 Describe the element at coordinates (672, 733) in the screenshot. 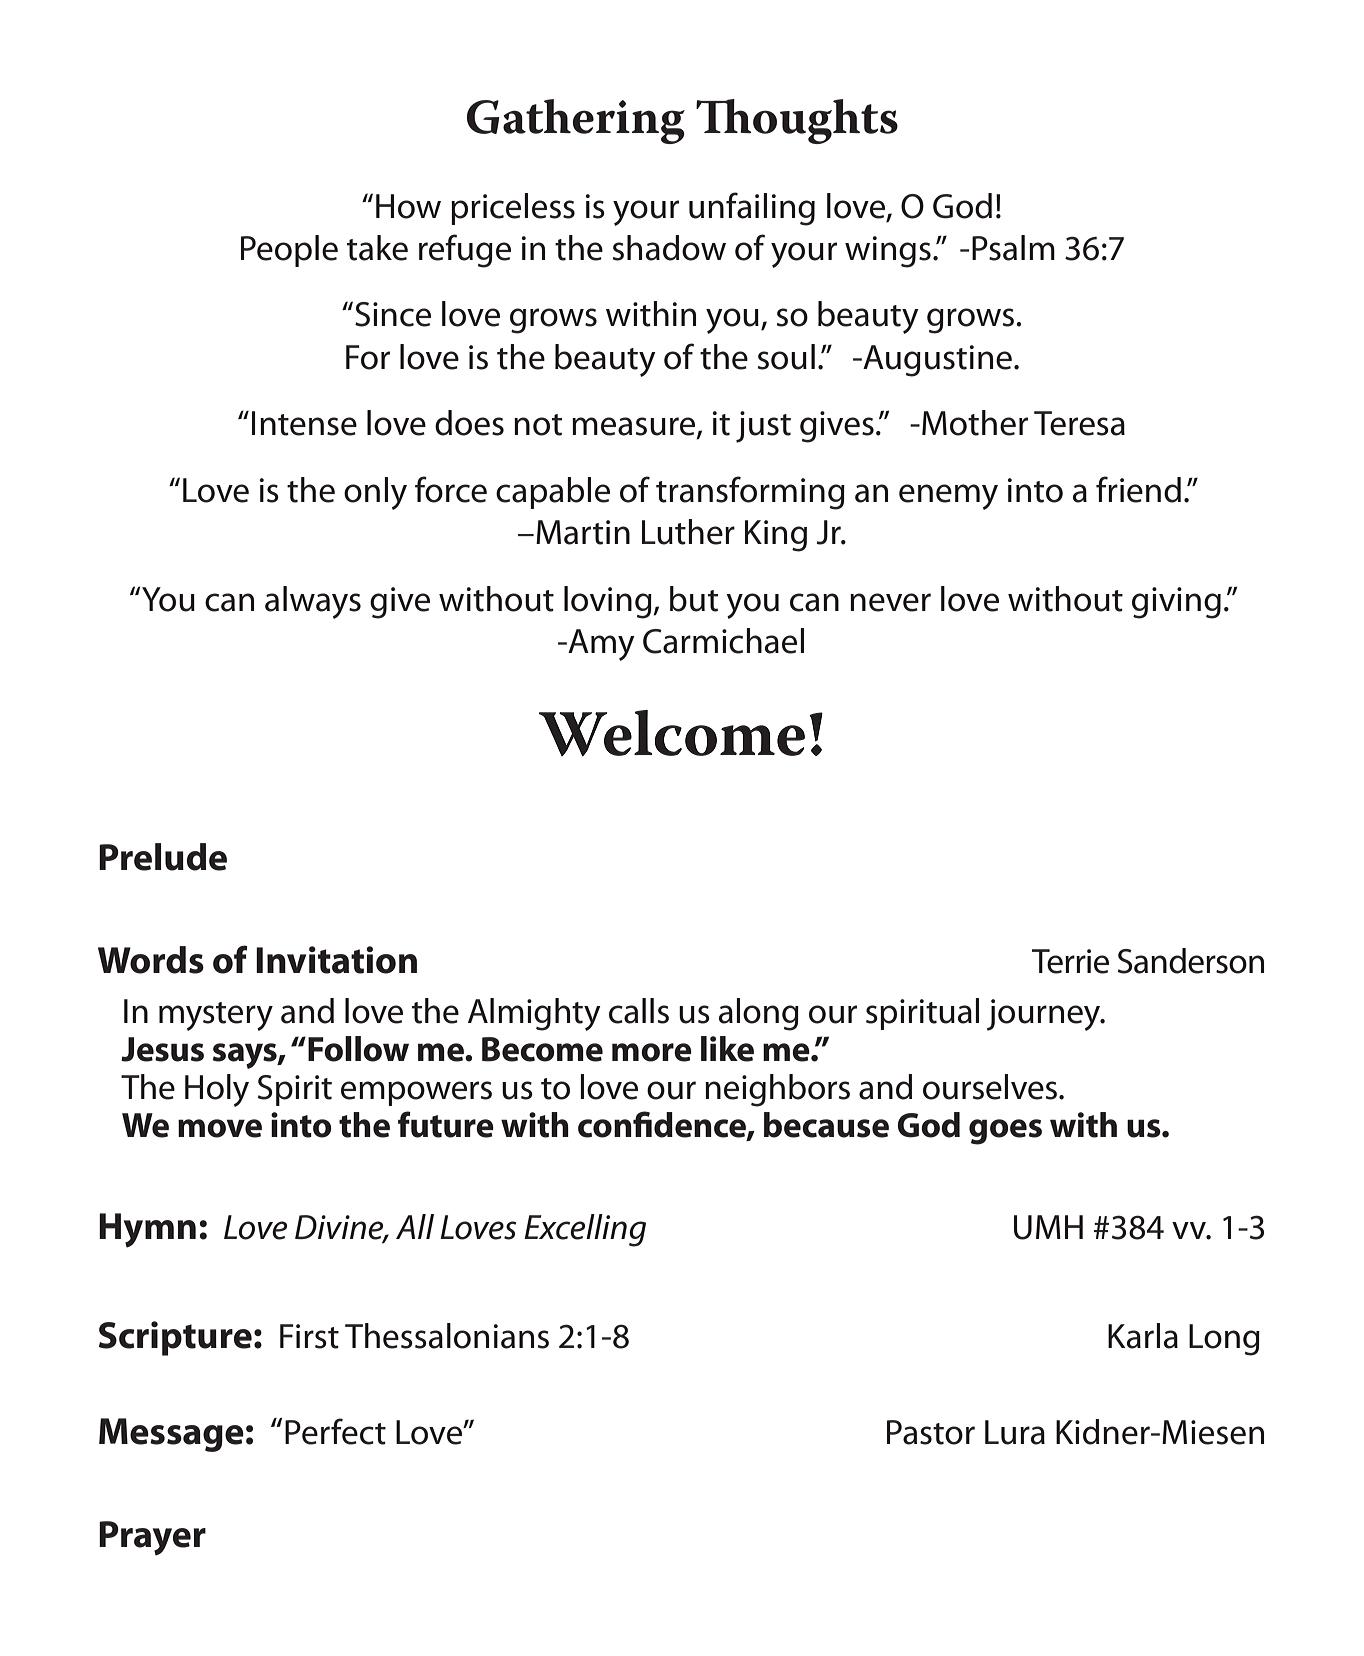

I see `Welcome` at that location.
